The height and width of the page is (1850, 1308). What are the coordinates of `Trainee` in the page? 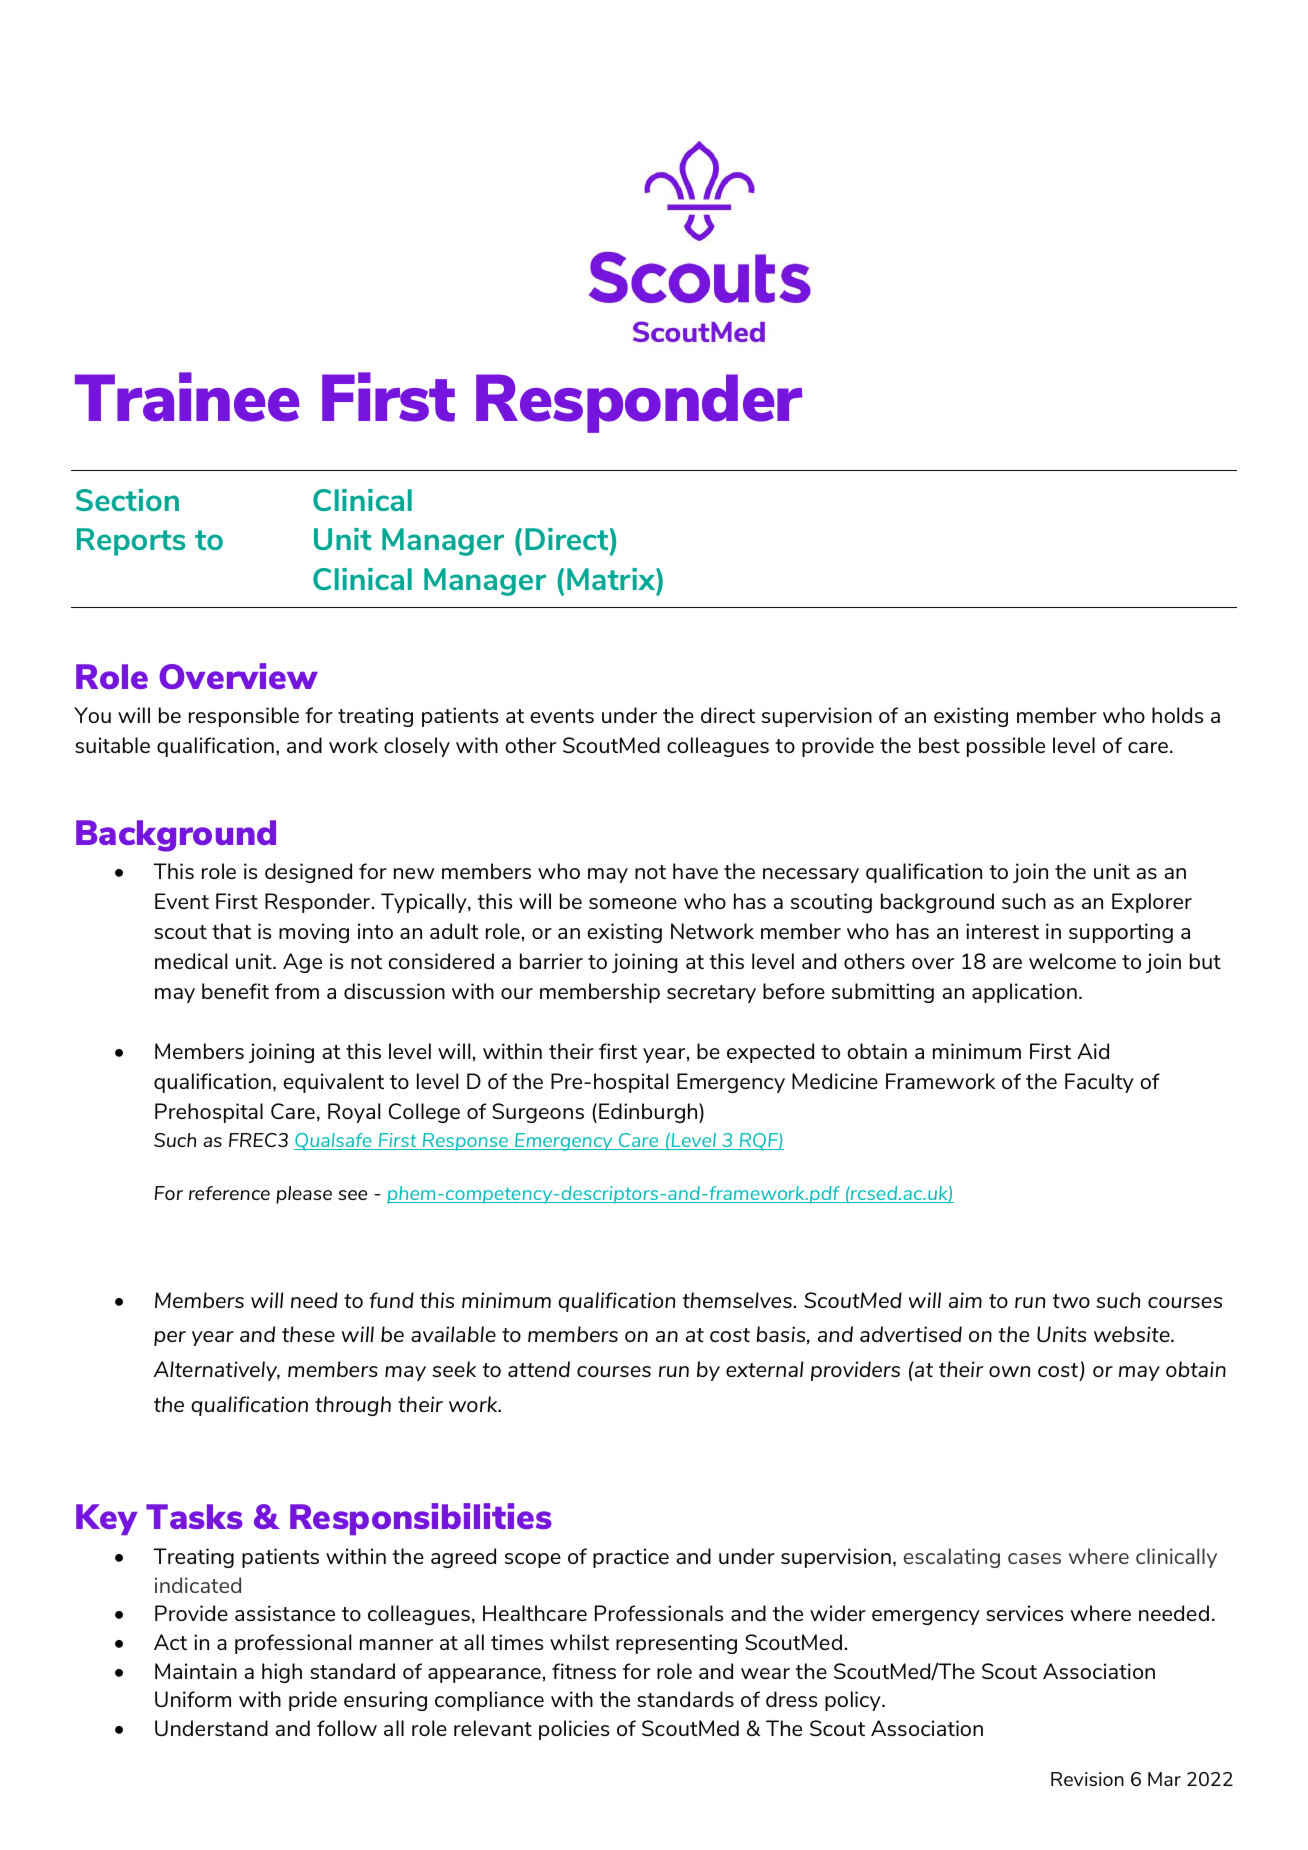 It's located at (187, 397).
